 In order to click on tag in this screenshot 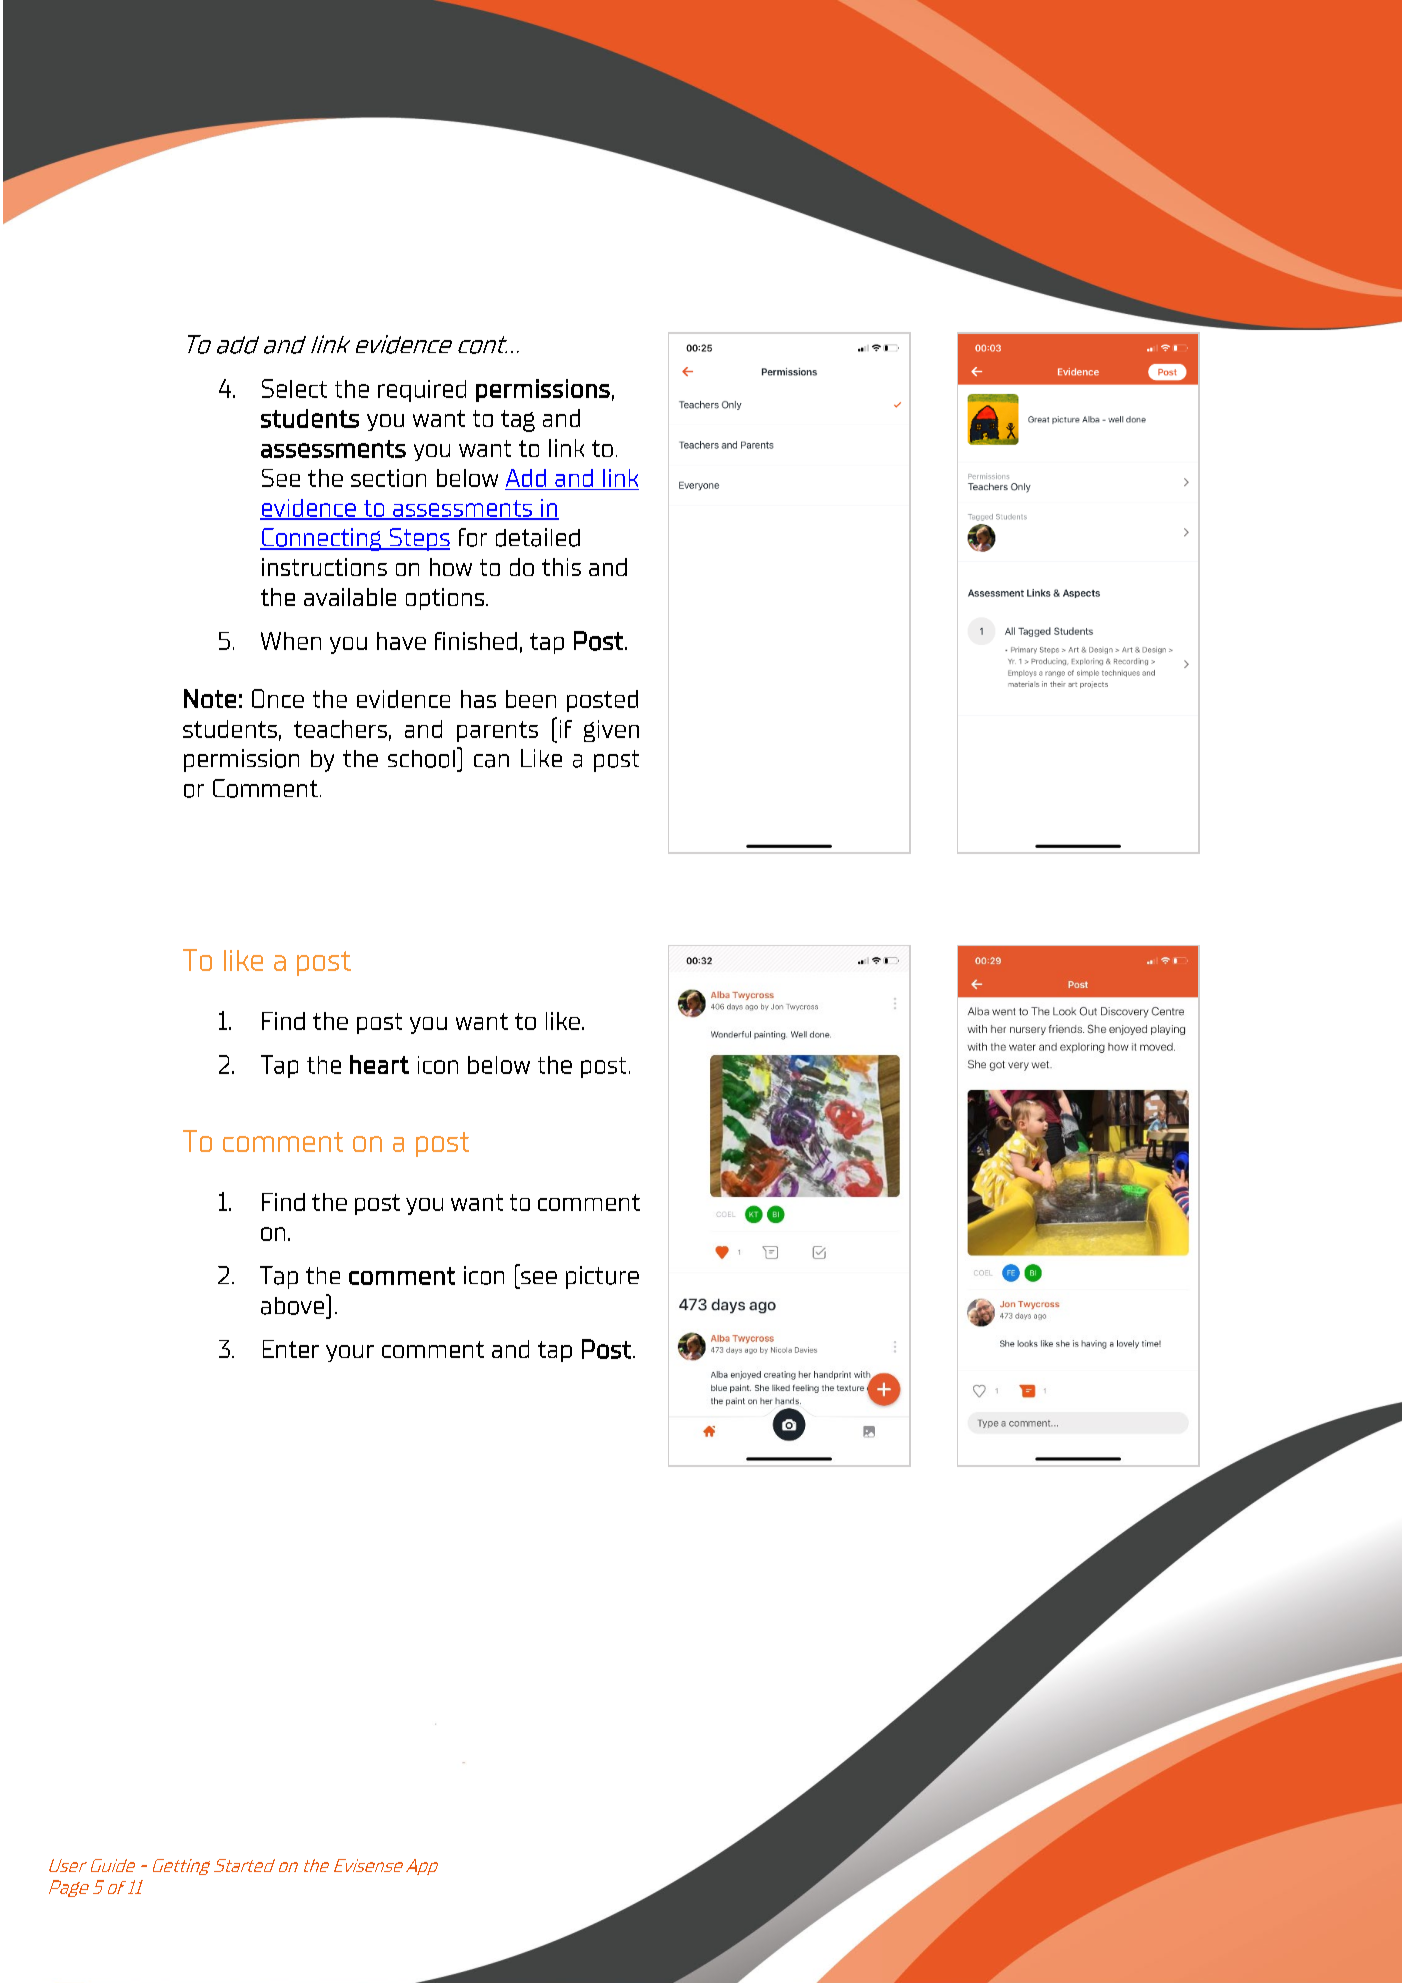, I will do `click(518, 421)`.
